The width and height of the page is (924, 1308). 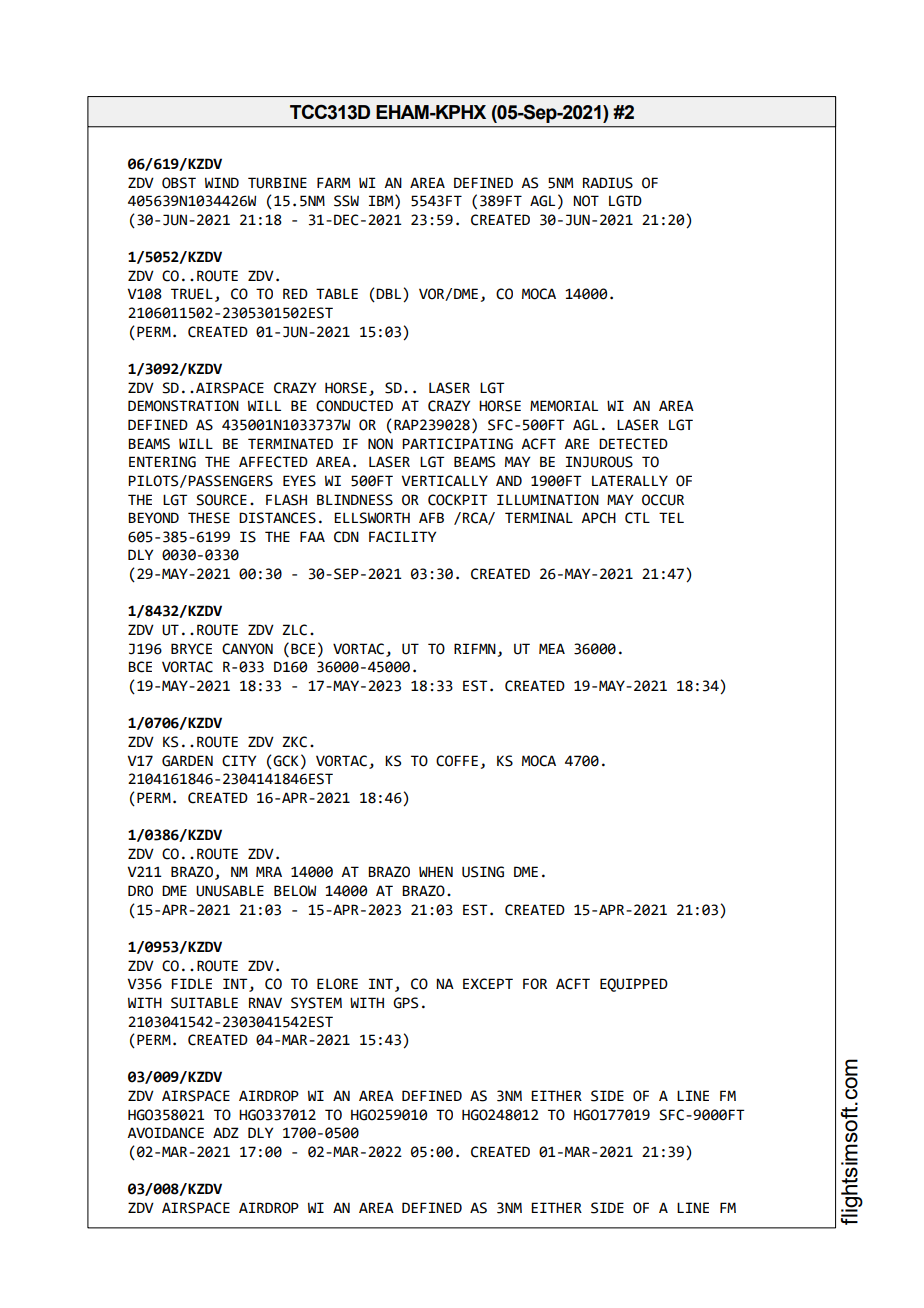 I want to click on CITY, so click(x=239, y=761).
